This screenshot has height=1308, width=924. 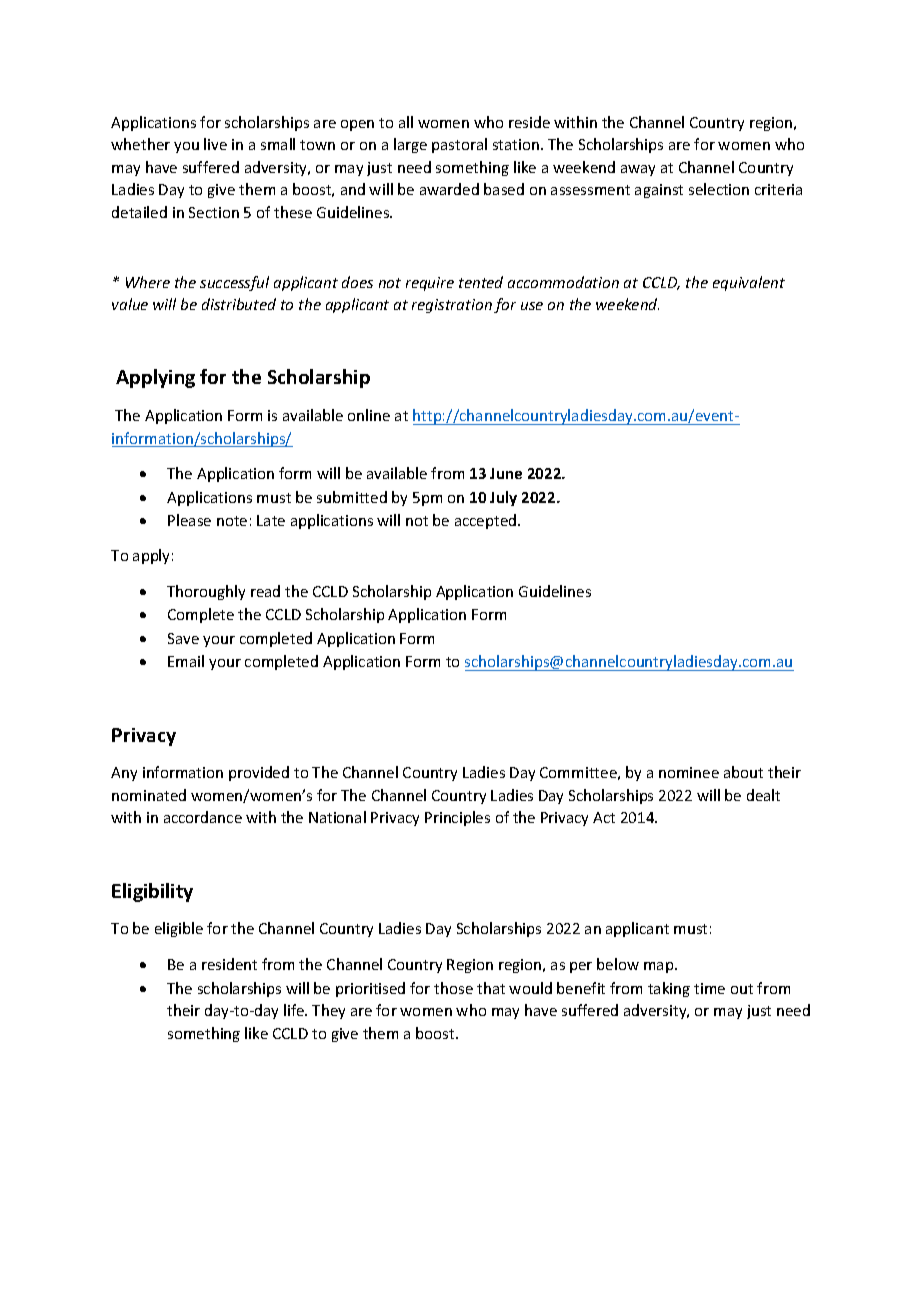 I want to click on eligible, so click(x=179, y=929).
